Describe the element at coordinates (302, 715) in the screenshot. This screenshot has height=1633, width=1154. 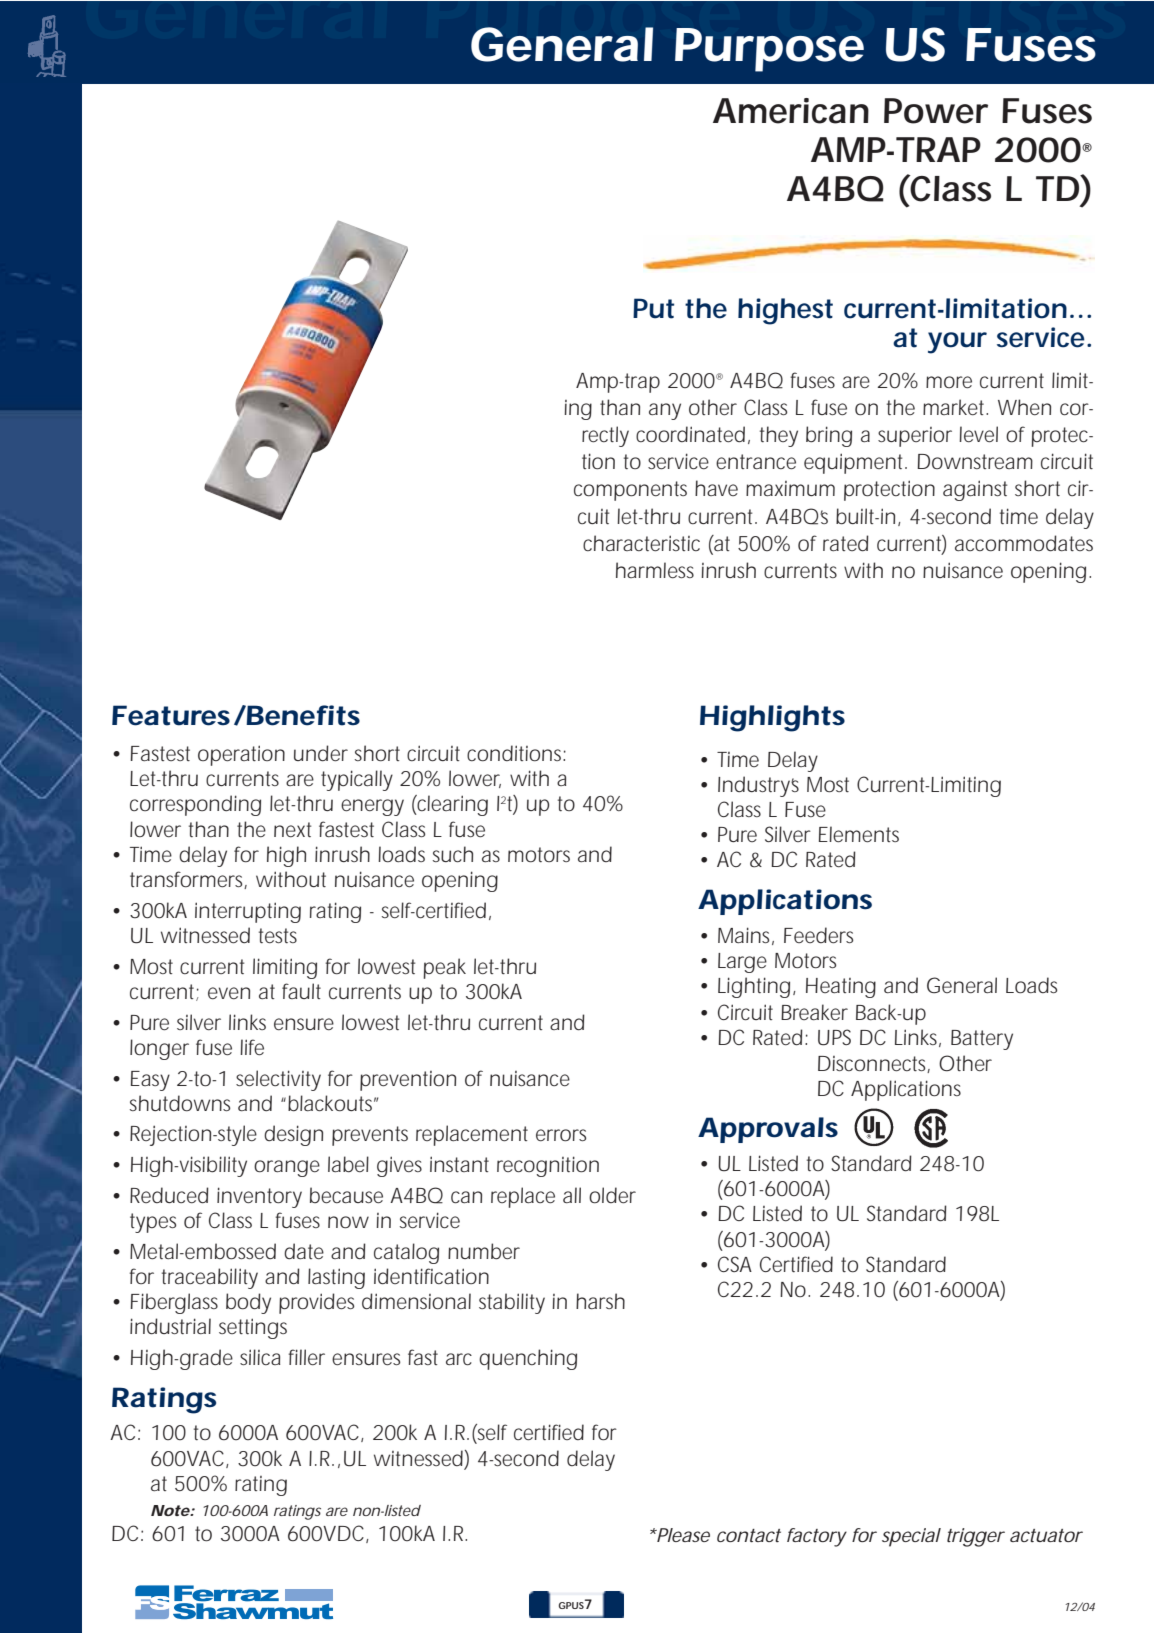
I see `Benefits` at that location.
